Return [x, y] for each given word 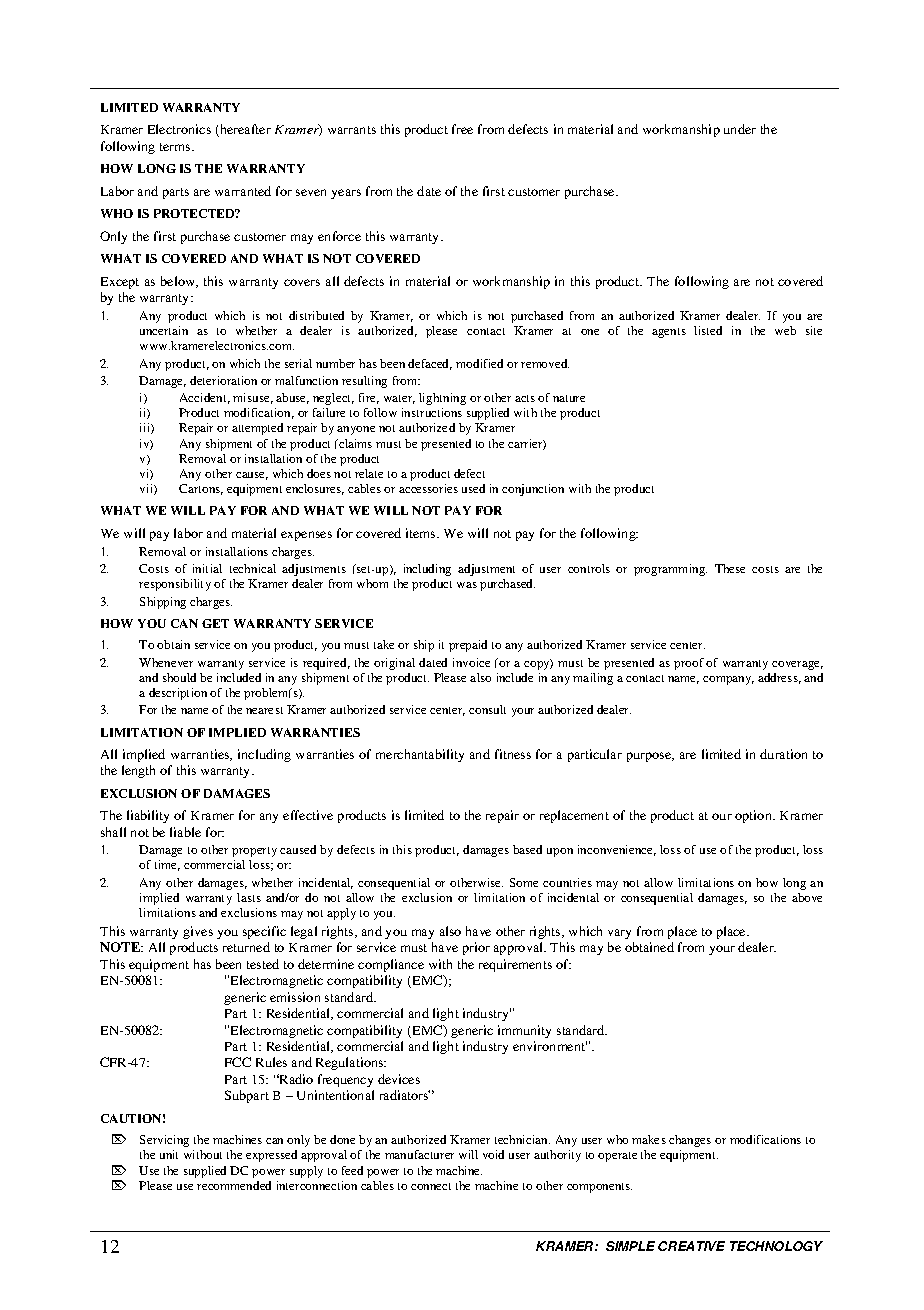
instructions [432, 412]
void [493, 1154]
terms [175, 147]
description [178, 694]
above [807, 897]
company [728, 680]
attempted [257, 429]
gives [198, 932]
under [740, 129]
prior [476, 948]
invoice [471, 662]
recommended [234, 1185]
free [462, 129]
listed [708, 330]
